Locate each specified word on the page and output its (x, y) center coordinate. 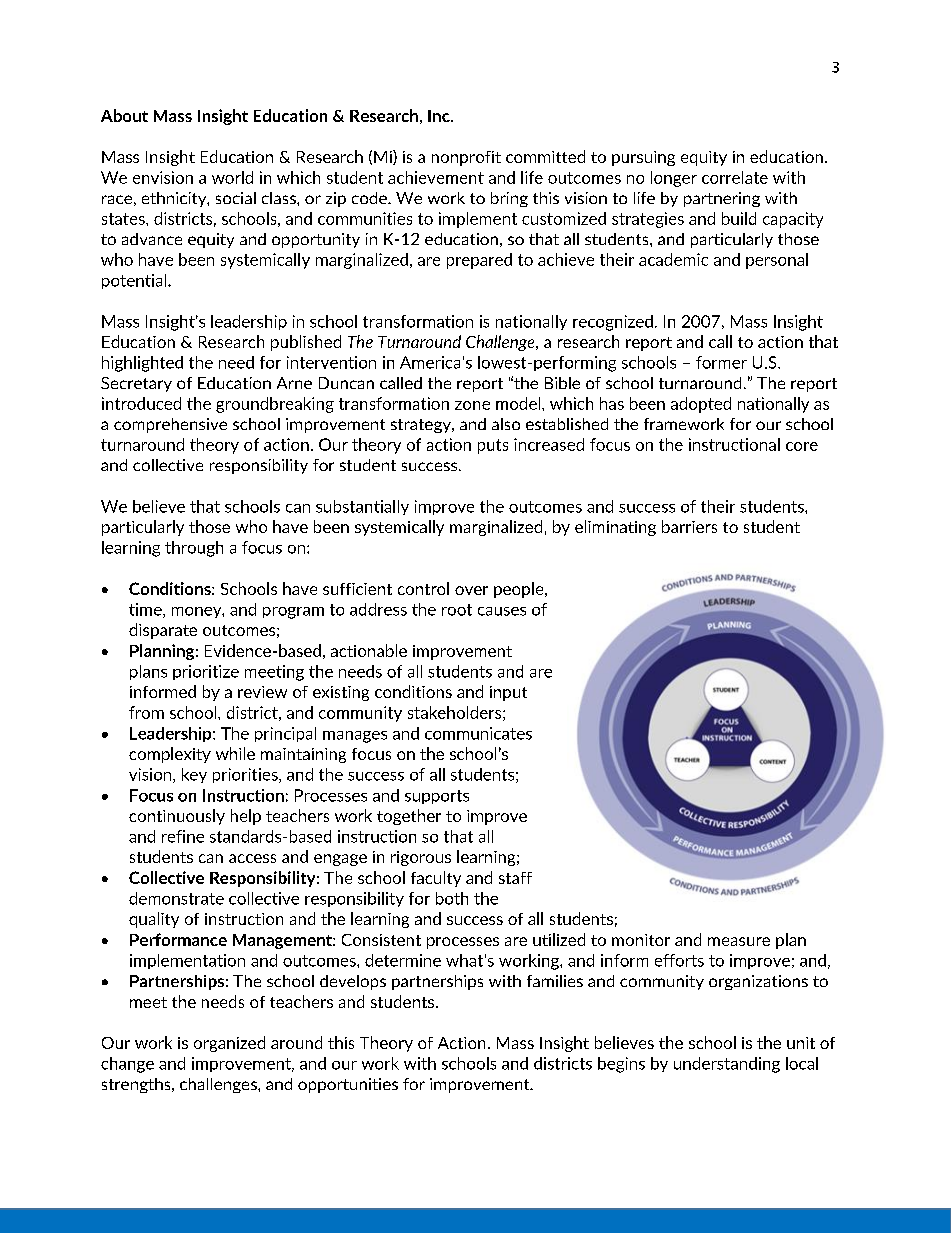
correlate (735, 177)
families (555, 981)
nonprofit (466, 158)
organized (229, 1044)
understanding (727, 1065)
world (232, 177)
